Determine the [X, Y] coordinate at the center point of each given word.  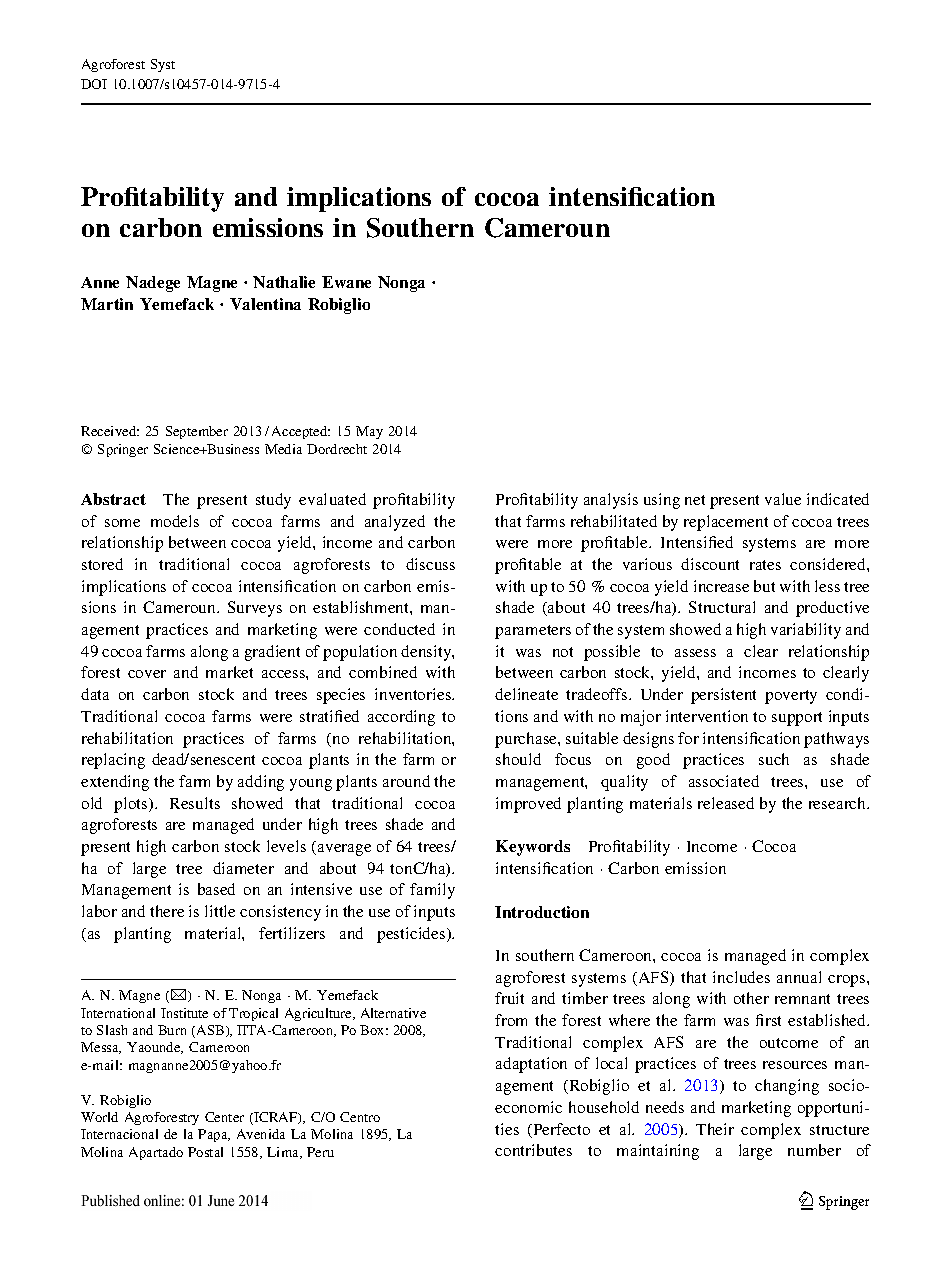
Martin [107, 304]
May [369, 432]
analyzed [395, 523]
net [695, 500]
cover [147, 674]
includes [741, 977]
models [175, 521]
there [167, 911]
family [432, 891]
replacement [726, 523]
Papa [214, 1135]
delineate [526, 694]
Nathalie [284, 282]
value [783, 499]
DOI [94, 84]
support [797, 719]
